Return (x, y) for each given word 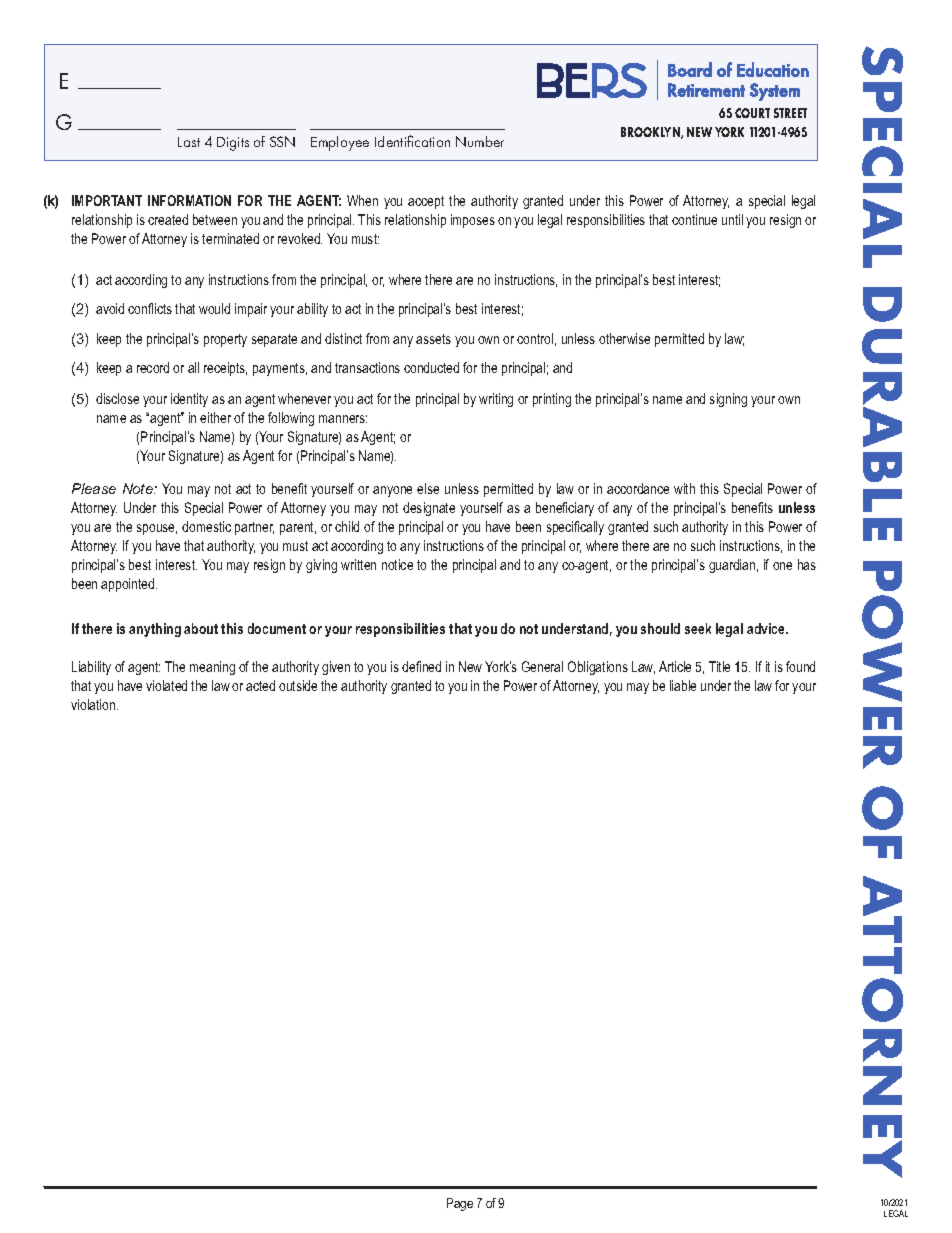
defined (421, 666)
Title (719, 666)
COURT (752, 113)
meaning (212, 668)
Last (189, 142)
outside (298, 685)
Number (480, 141)
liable (683, 685)
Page (460, 1204)
